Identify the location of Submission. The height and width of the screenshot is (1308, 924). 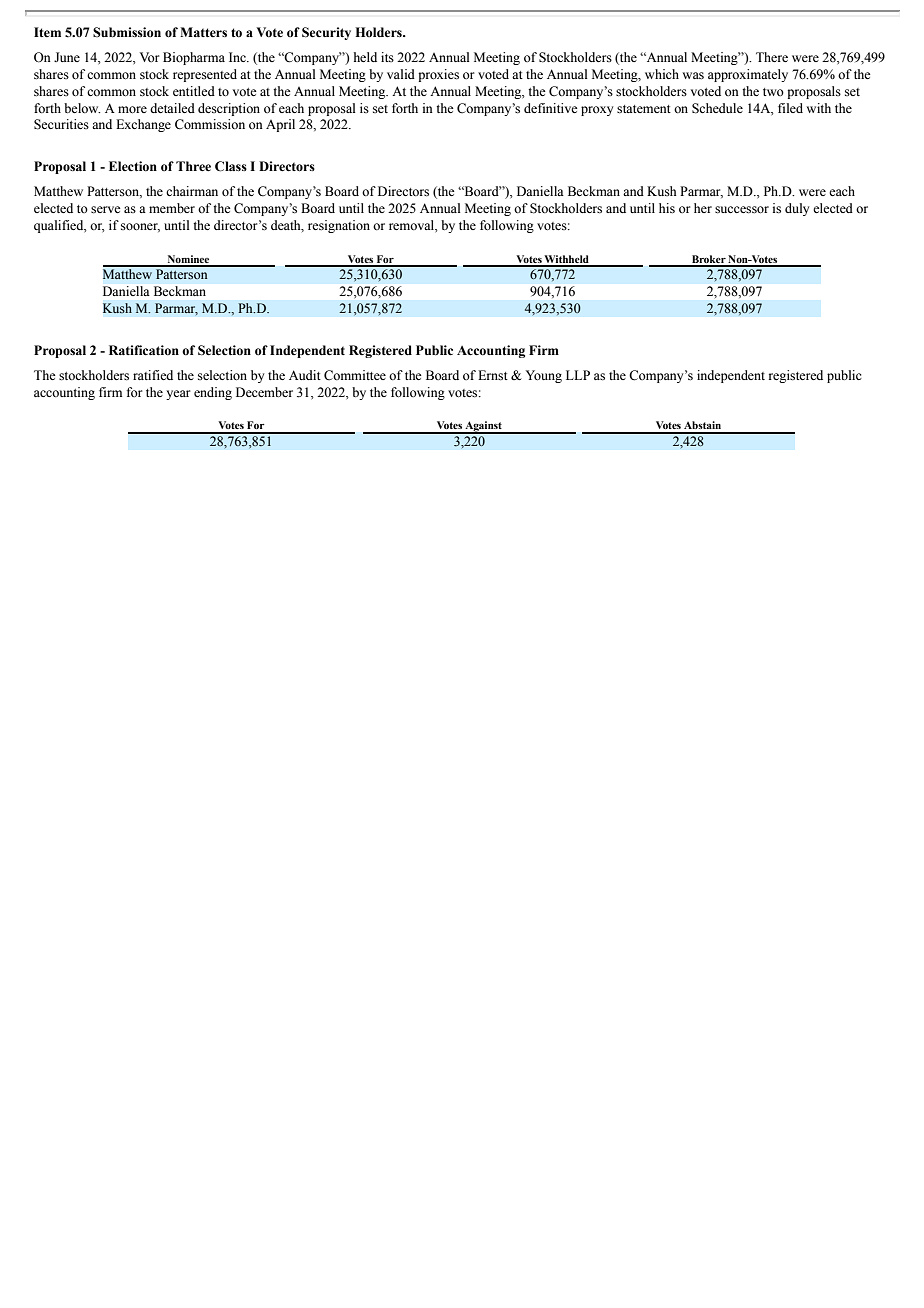
(127, 32).
